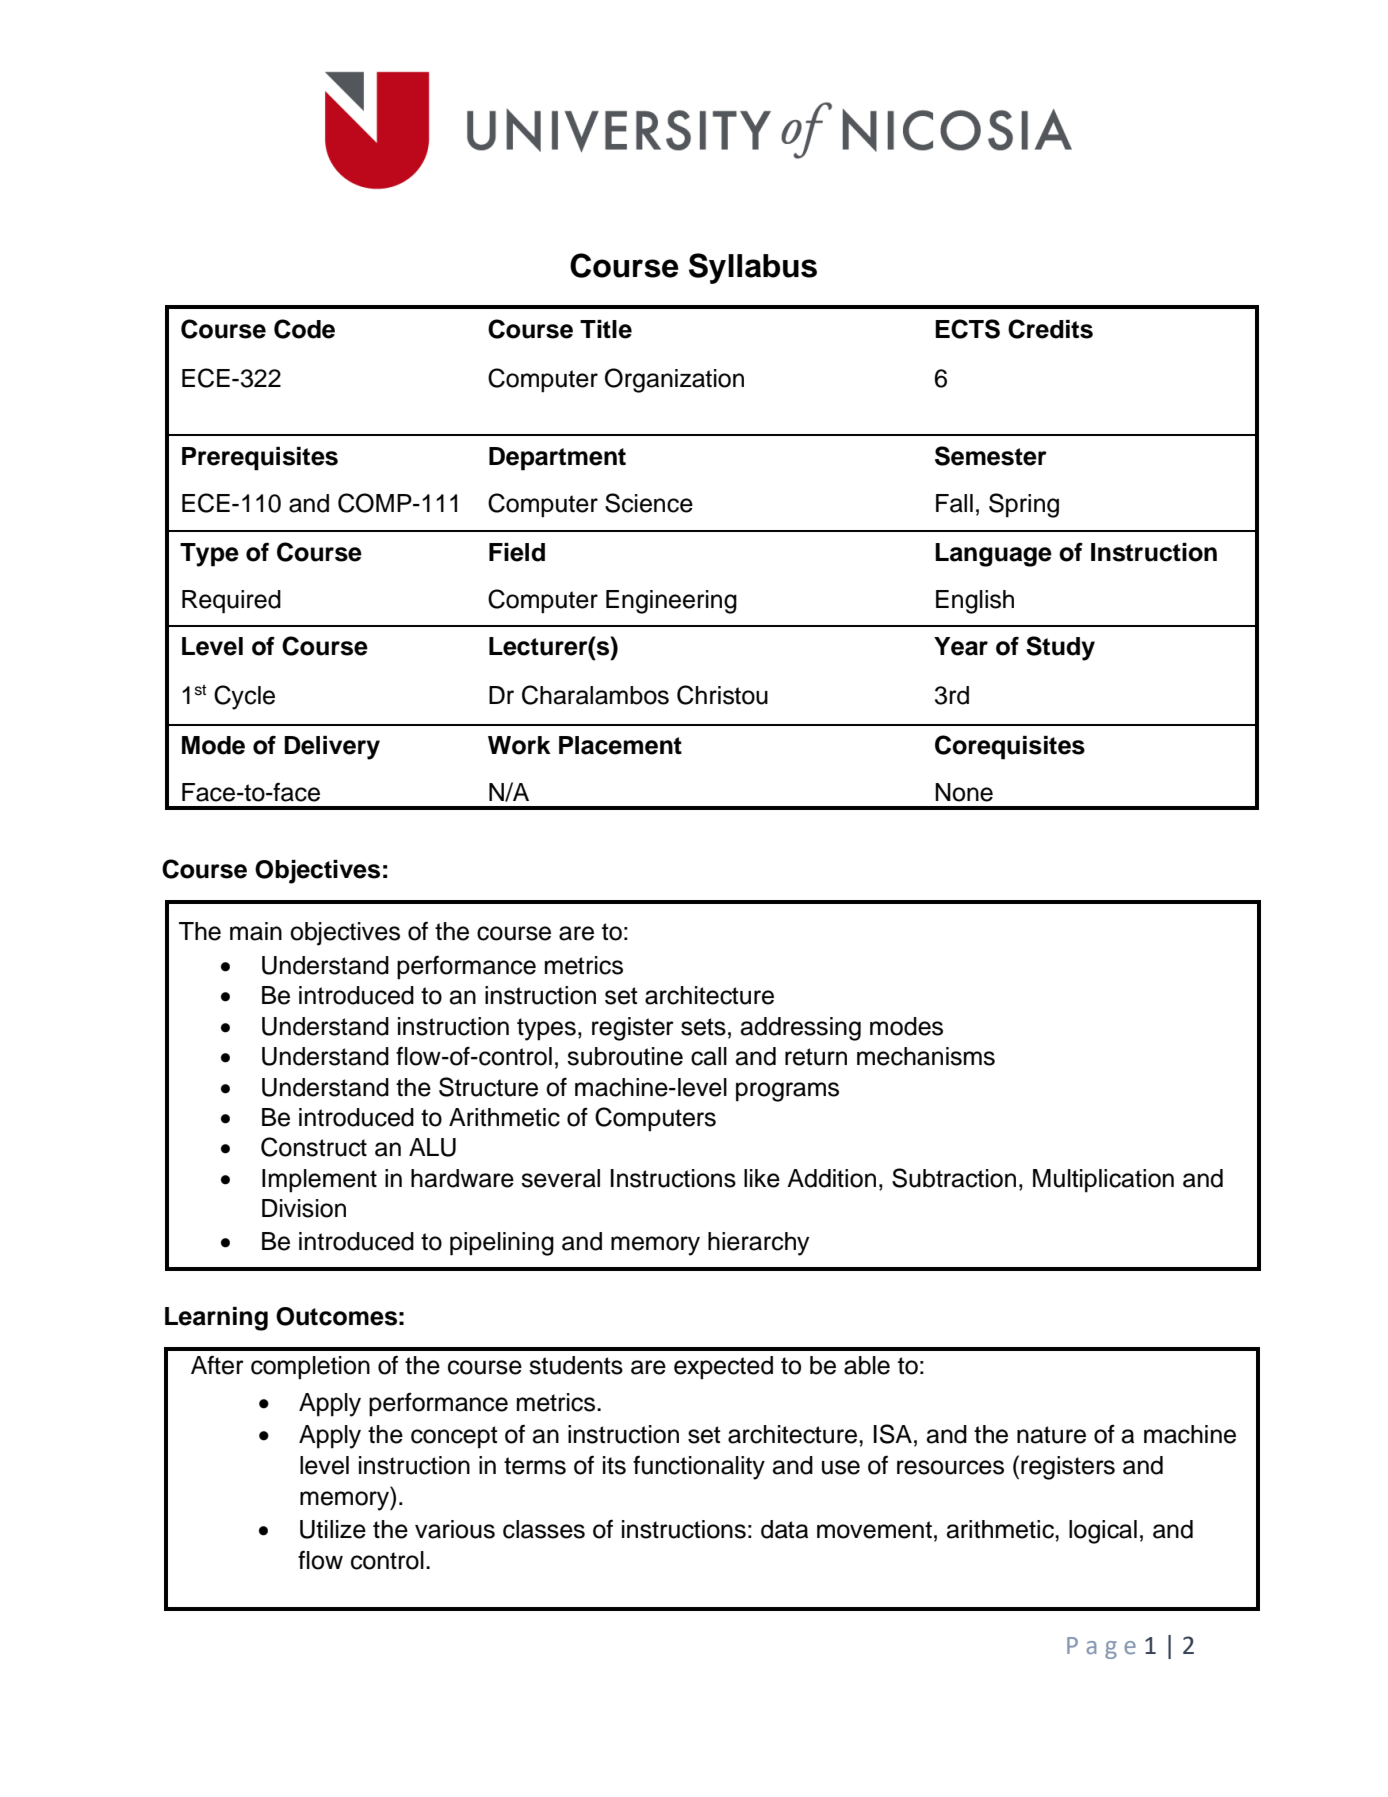 The image size is (1388, 1797). What do you see at coordinates (950, 1467) in the screenshot?
I see `resources` at bounding box center [950, 1467].
